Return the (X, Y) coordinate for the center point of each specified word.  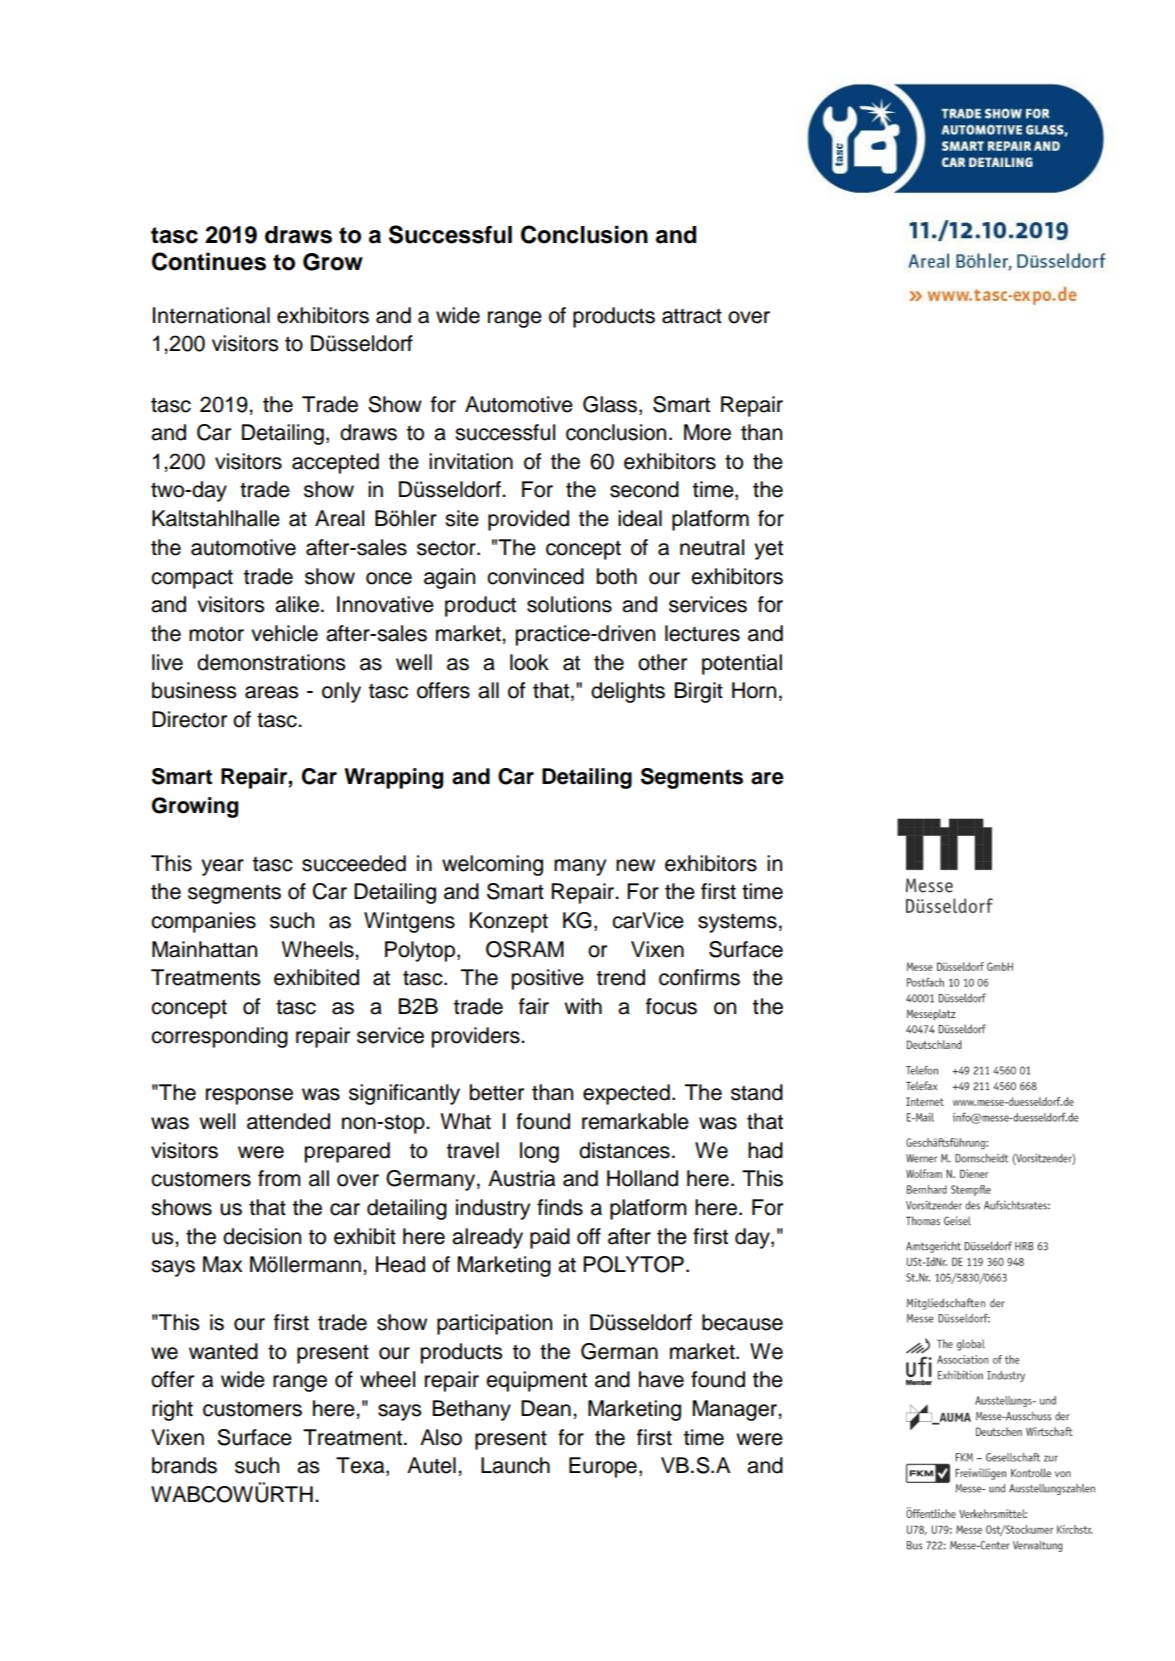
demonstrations (271, 662)
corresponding (219, 1037)
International (211, 315)
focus (671, 1006)
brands (184, 1465)
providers (477, 1037)
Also (441, 1437)
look (529, 662)
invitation (471, 461)
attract (692, 316)
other (662, 662)
